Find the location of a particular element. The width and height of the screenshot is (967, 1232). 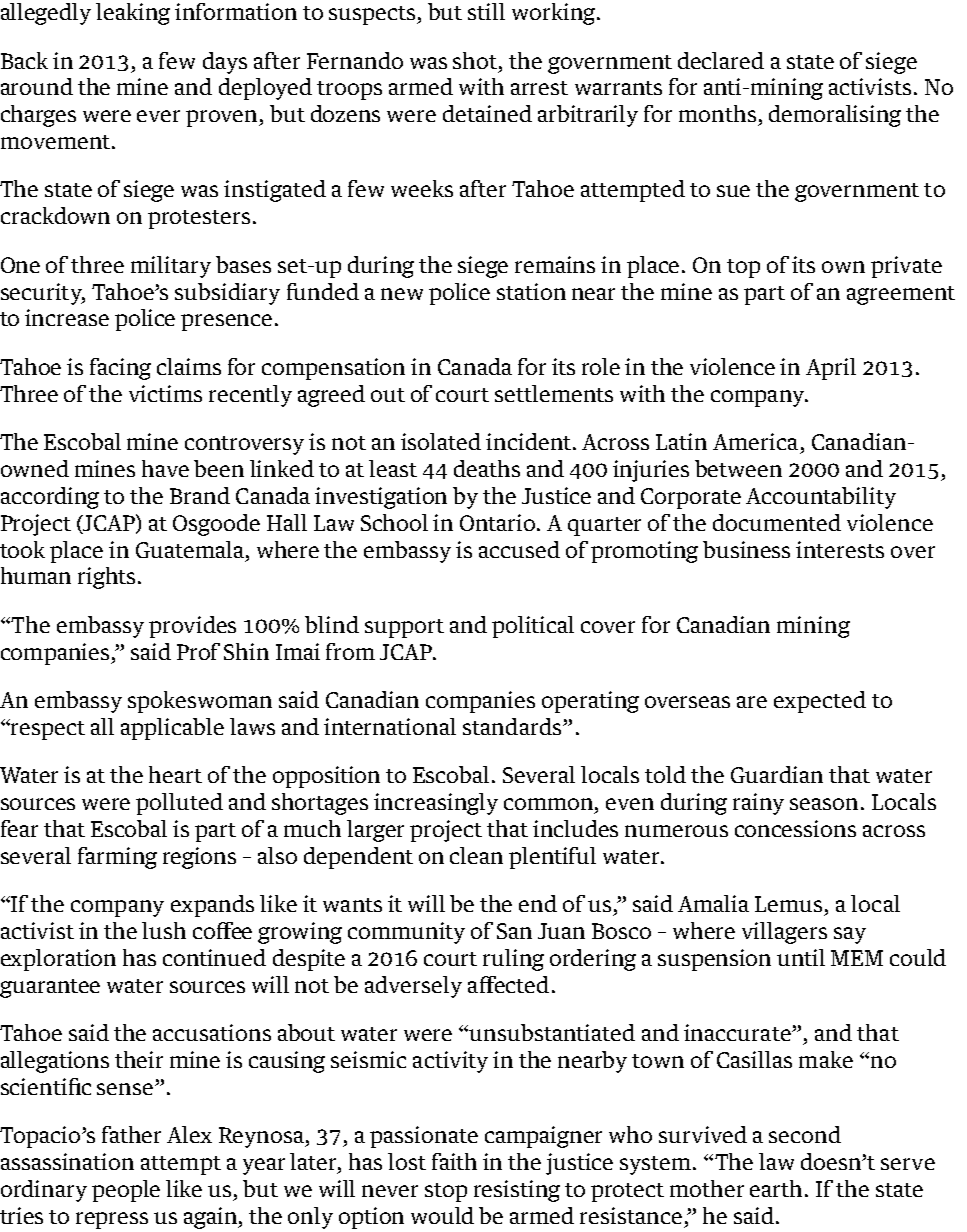

interests is located at coordinates (840, 549).
